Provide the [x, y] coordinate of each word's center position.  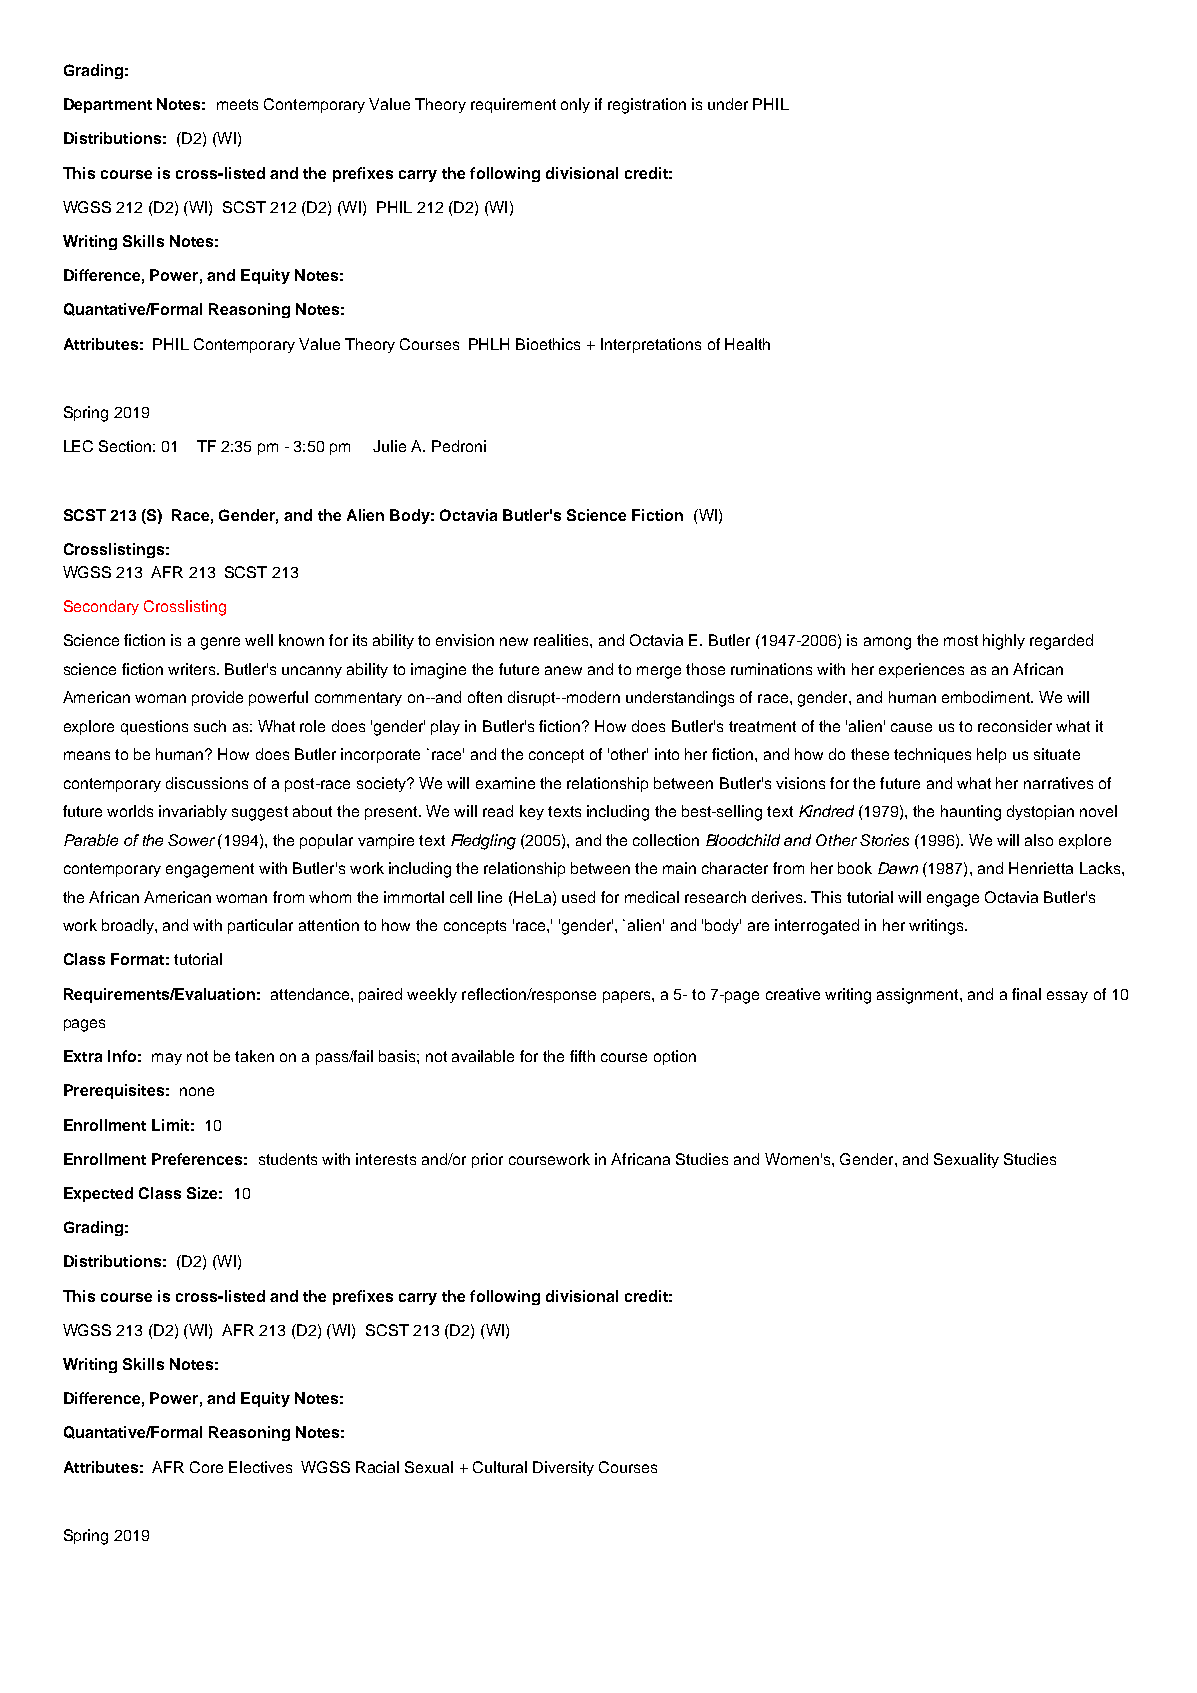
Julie [389, 446]
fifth [582, 1056]
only [575, 105]
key [532, 812]
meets [237, 104]
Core [206, 1467]
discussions [207, 783]
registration [647, 106]
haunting [971, 813]
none [197, 1091]
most [961, 640]
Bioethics [548, 344]
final [1026, 994]
